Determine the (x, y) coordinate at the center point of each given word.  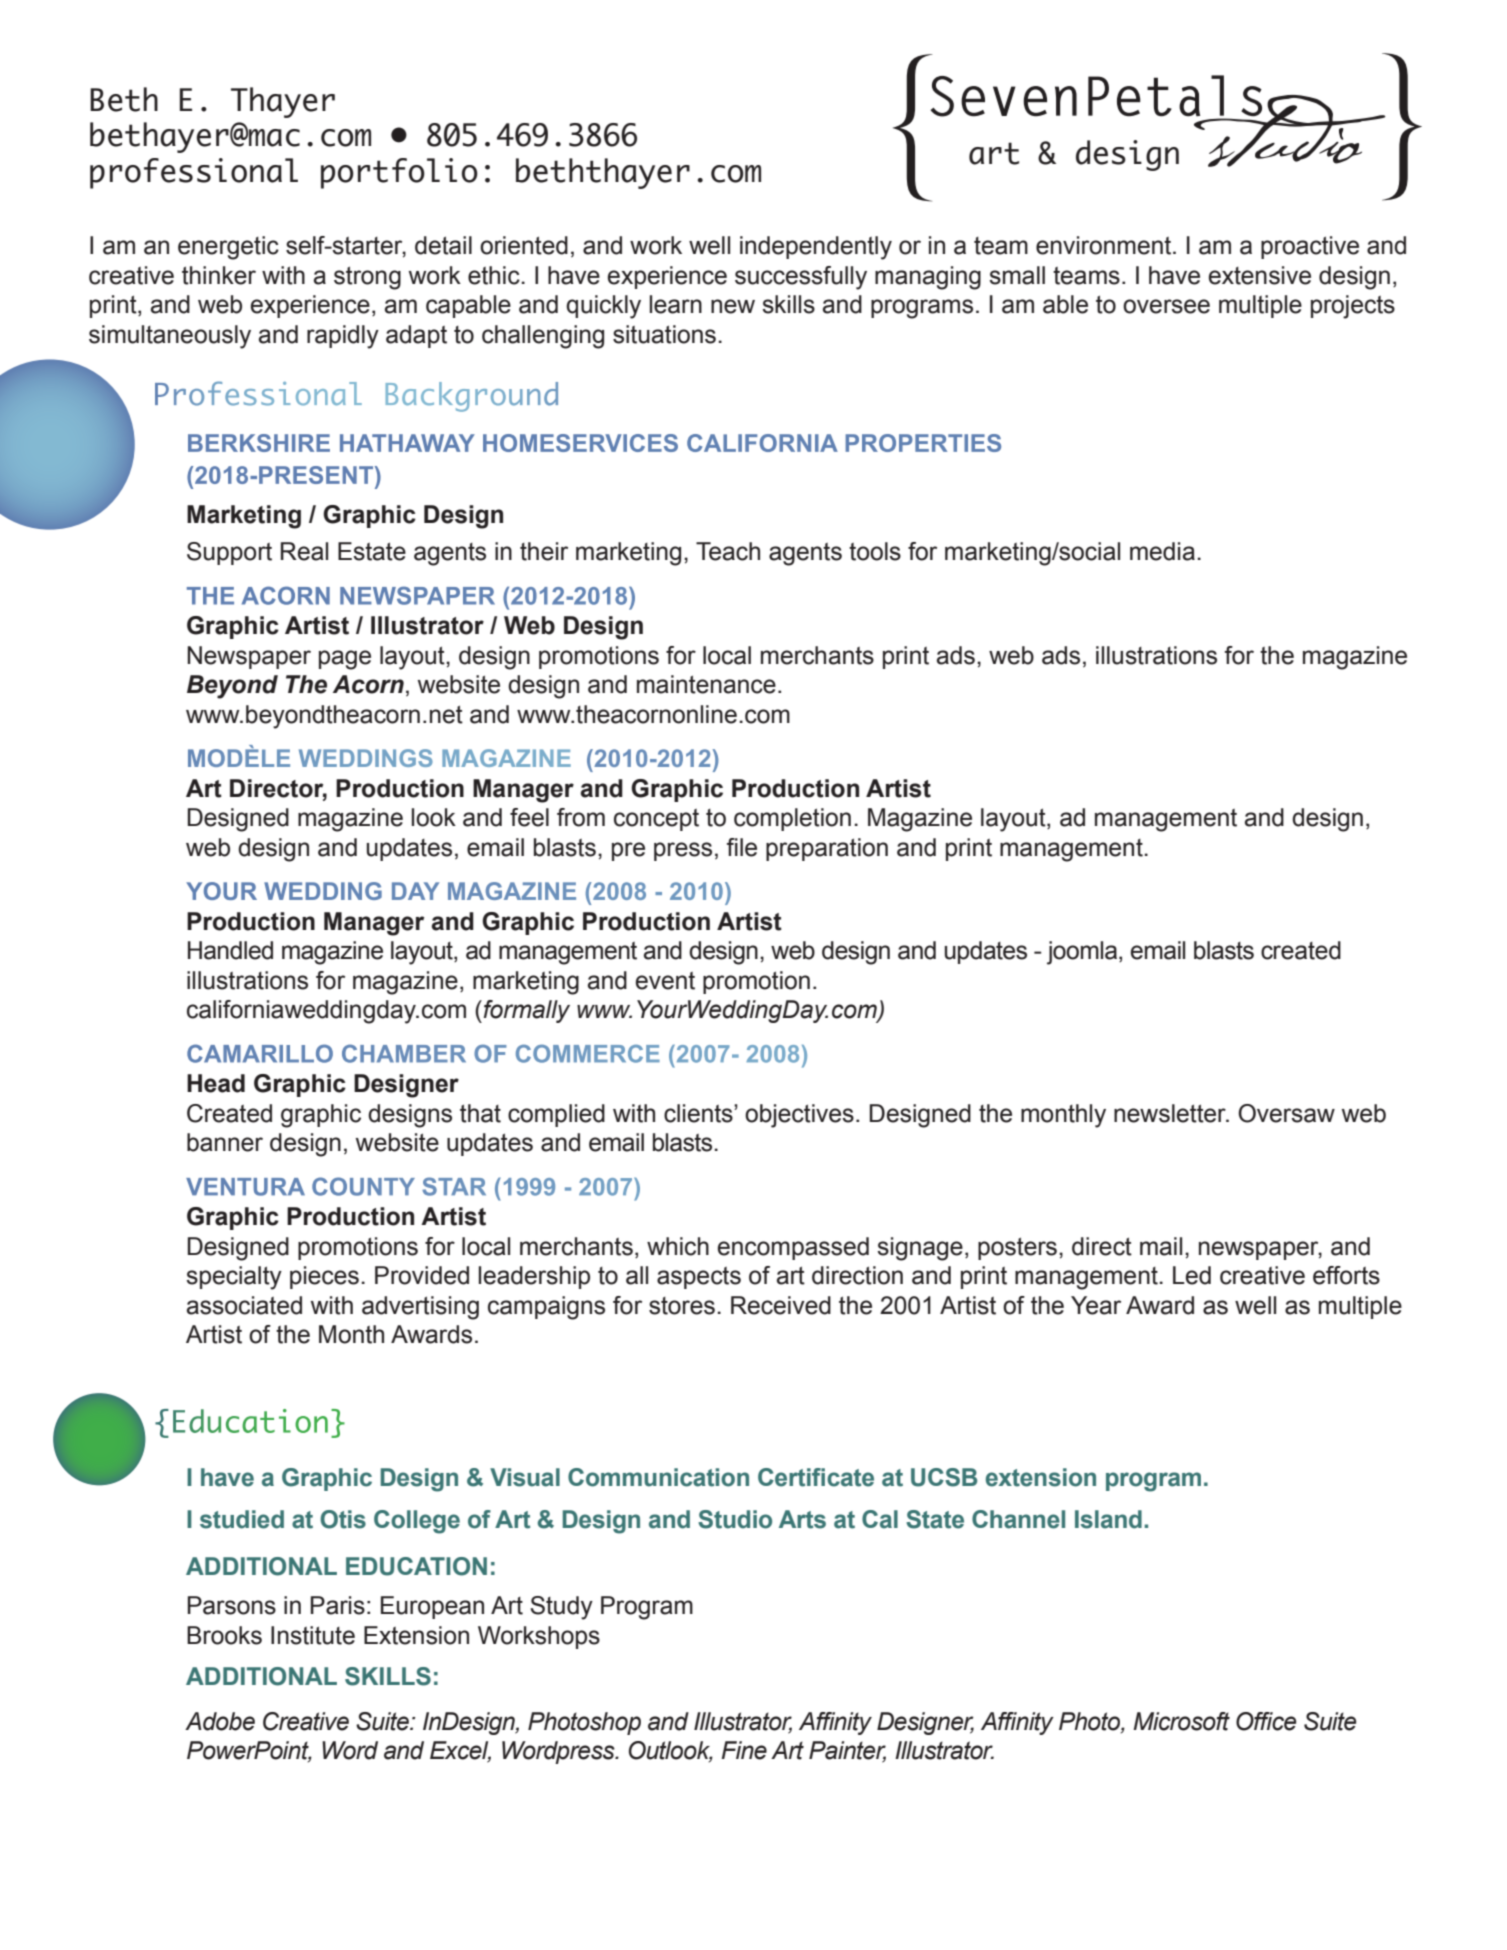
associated (244, 1305)
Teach (728, 551)
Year (1096, 1305)
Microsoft (1181, 1721)
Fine (744, 1750)
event (665, 981)
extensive (1260, 275)
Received (781, 1305)
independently (816, 248)
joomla (1082, 953)
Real (304, 551)
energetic (228, 248)
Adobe (220, 1721)
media (1162, 551)
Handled (230, 950)
